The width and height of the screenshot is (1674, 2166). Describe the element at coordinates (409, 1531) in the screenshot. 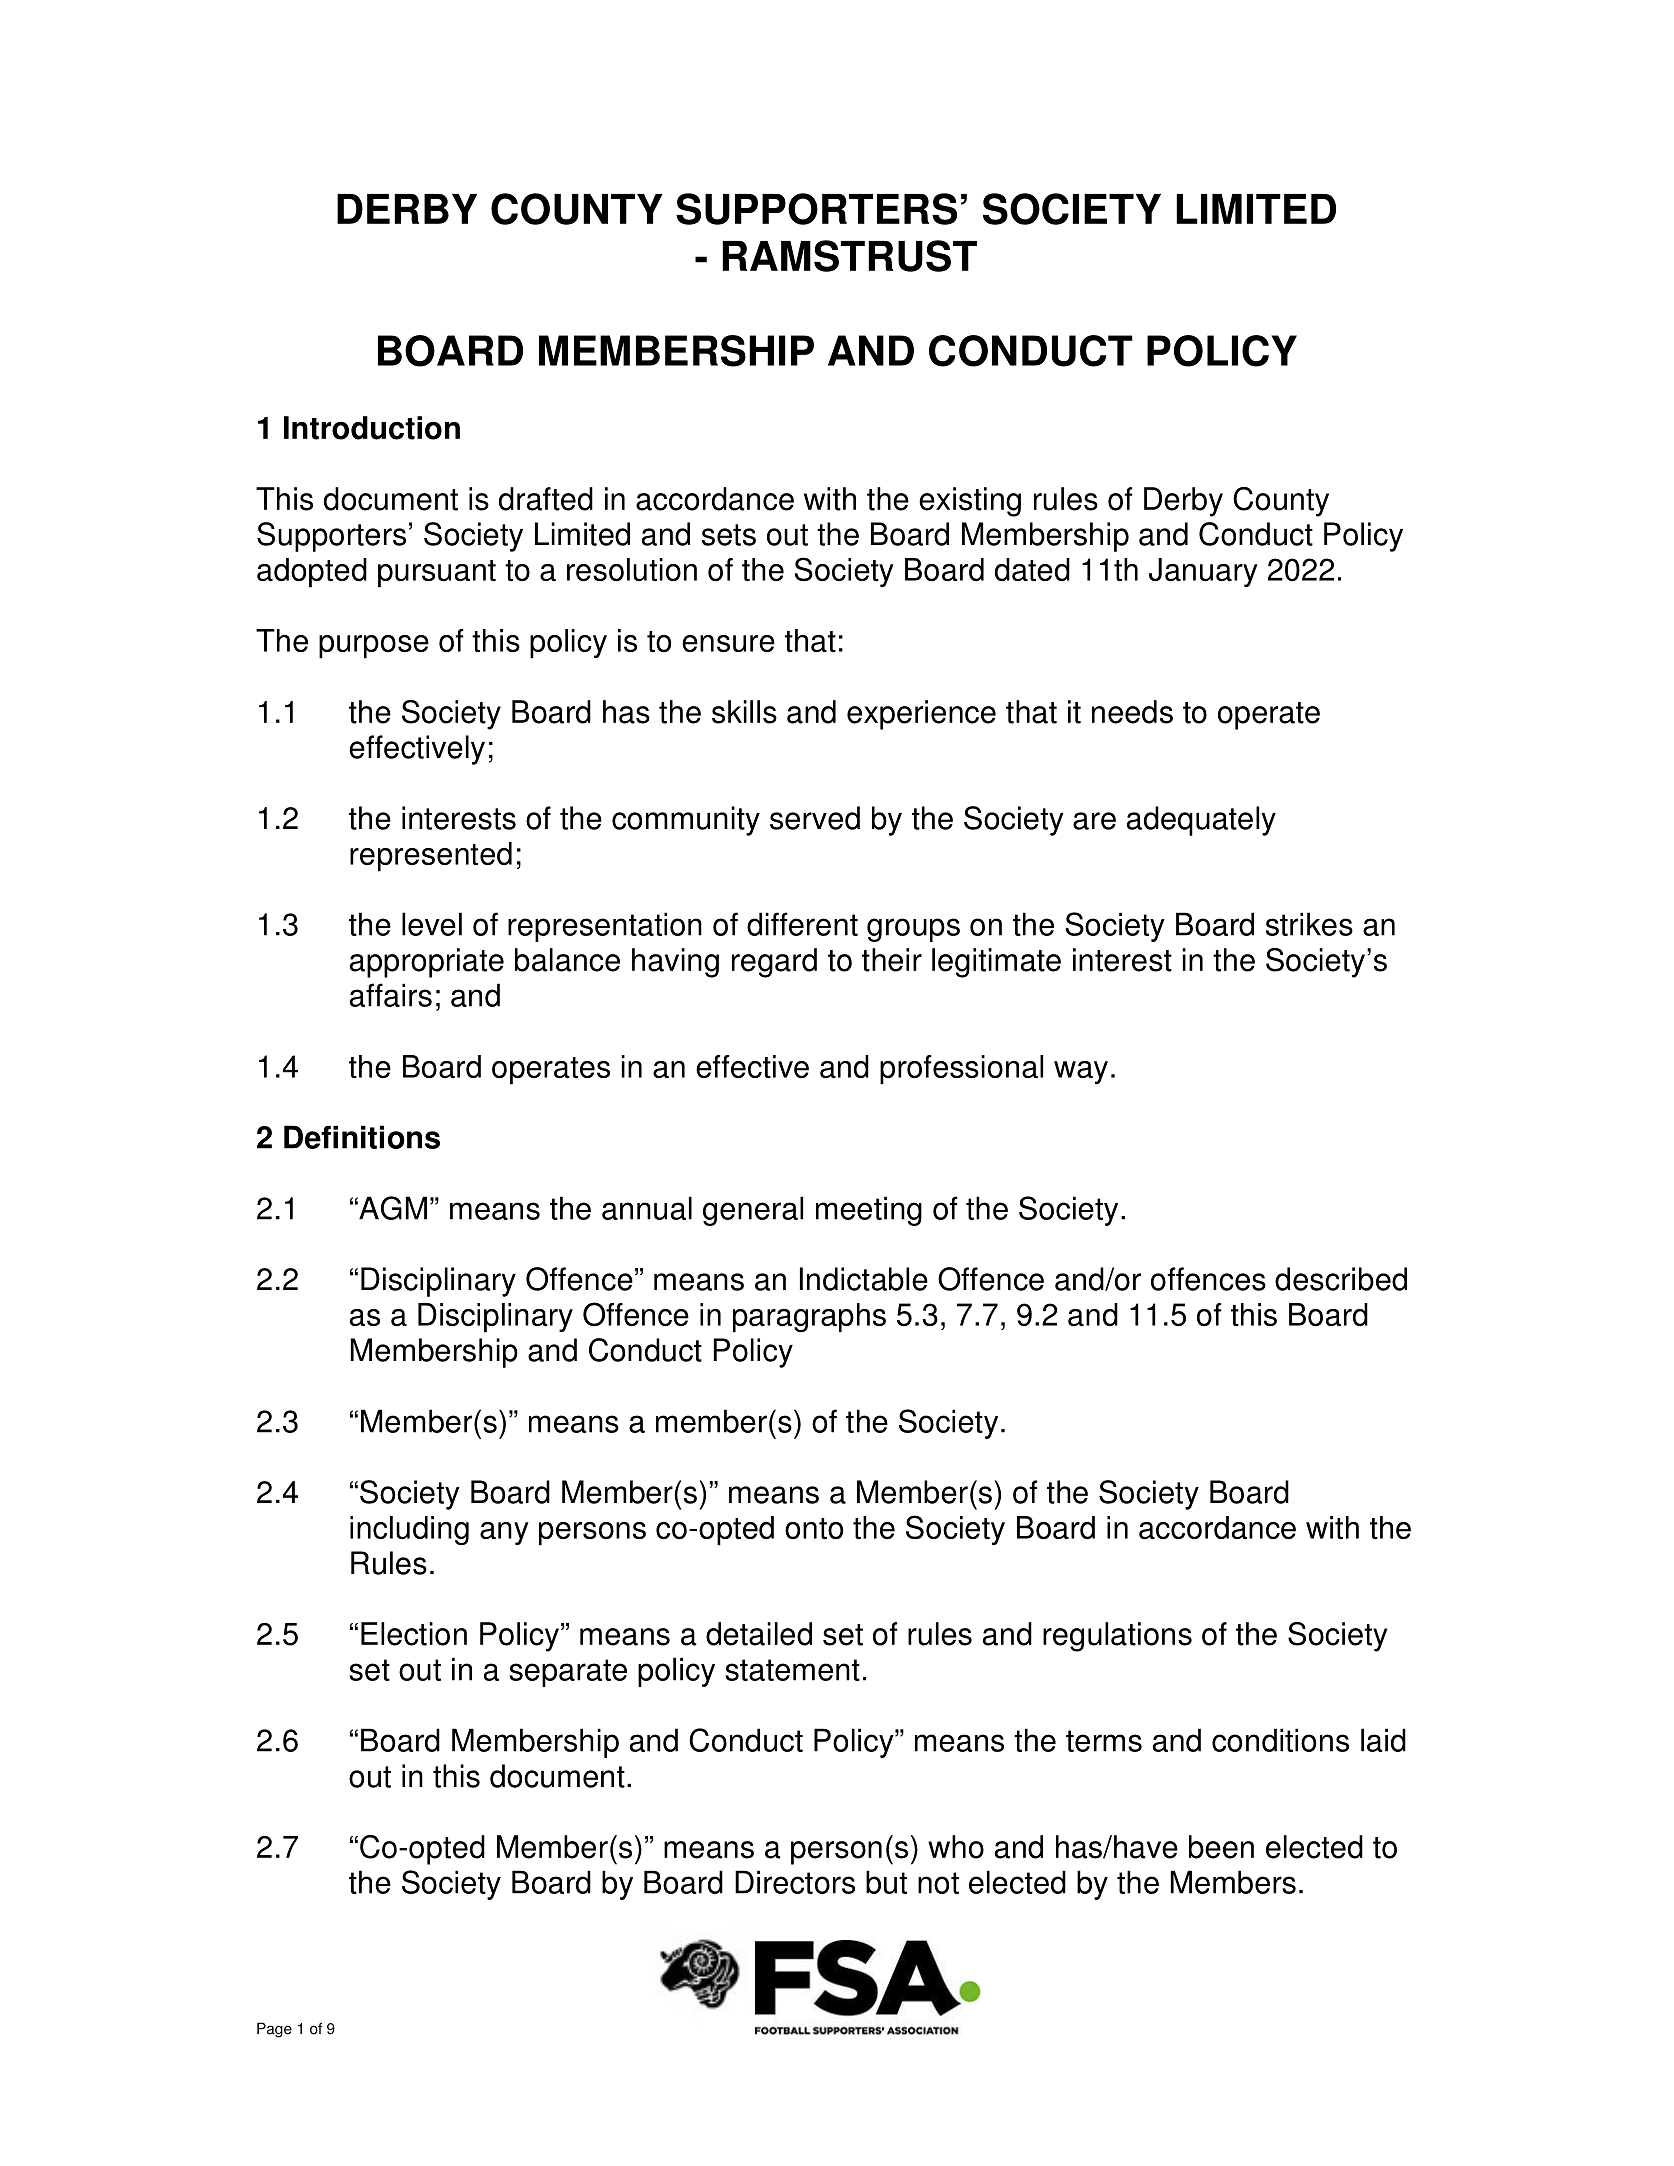

I see `including` at that location.
